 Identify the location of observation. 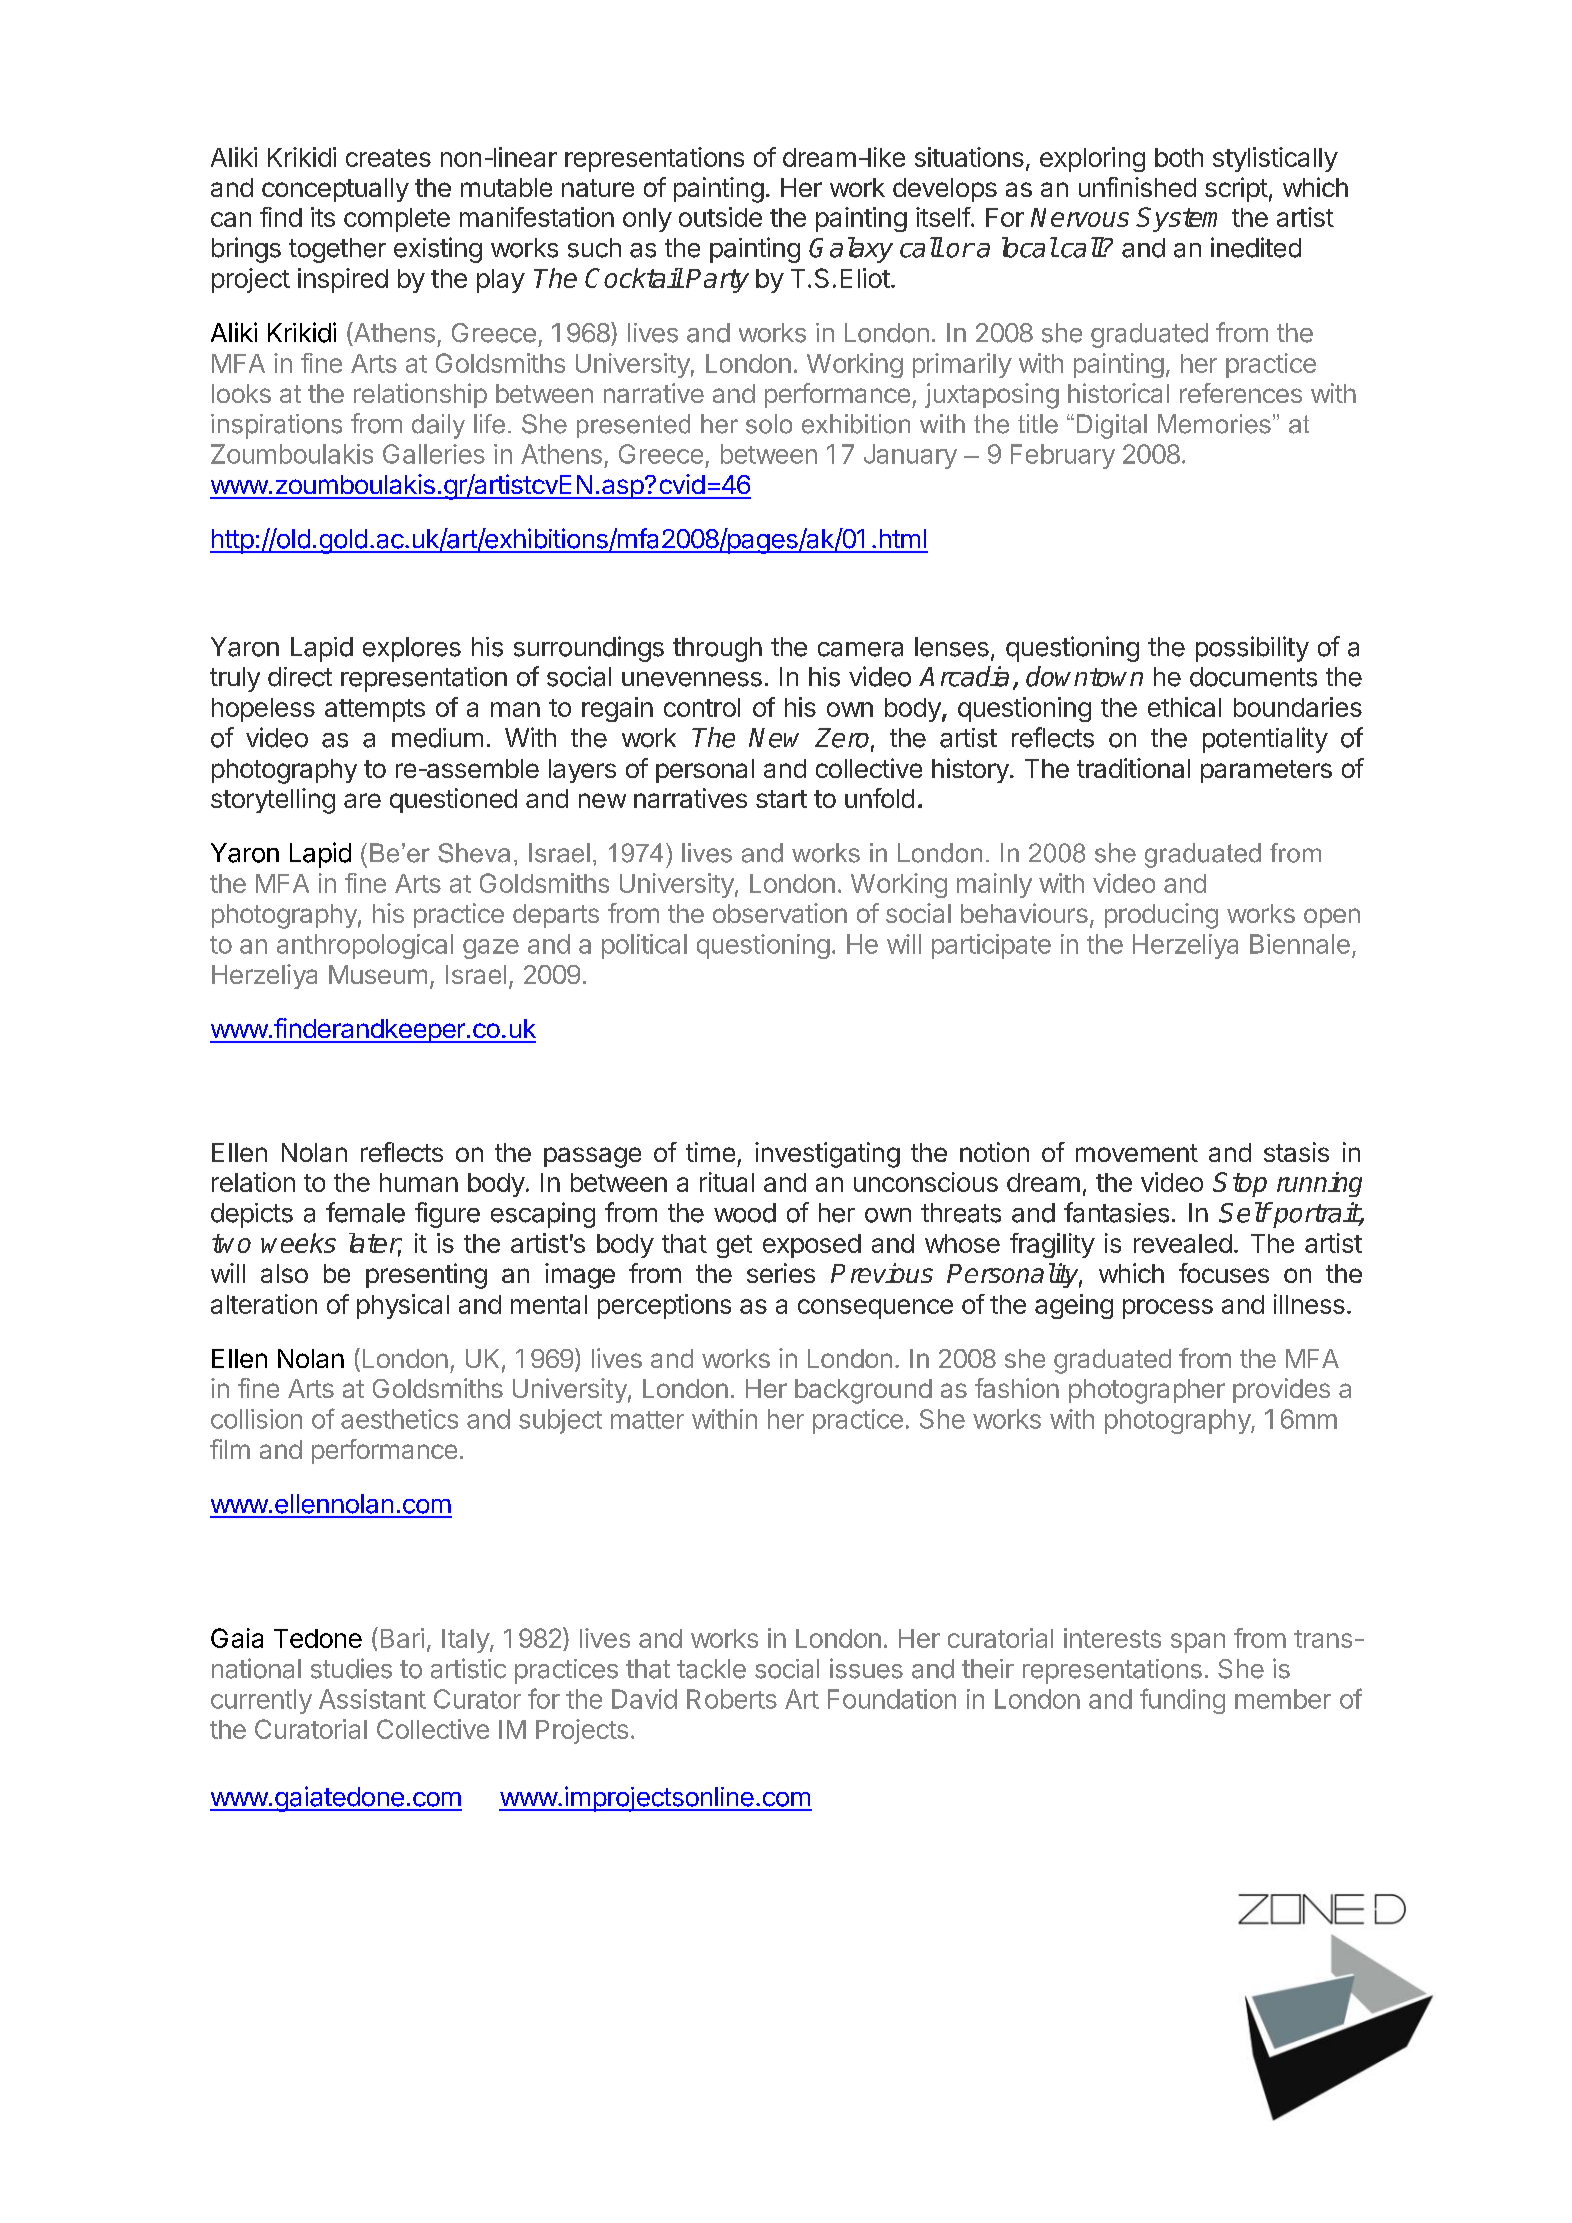
(780, 913).
